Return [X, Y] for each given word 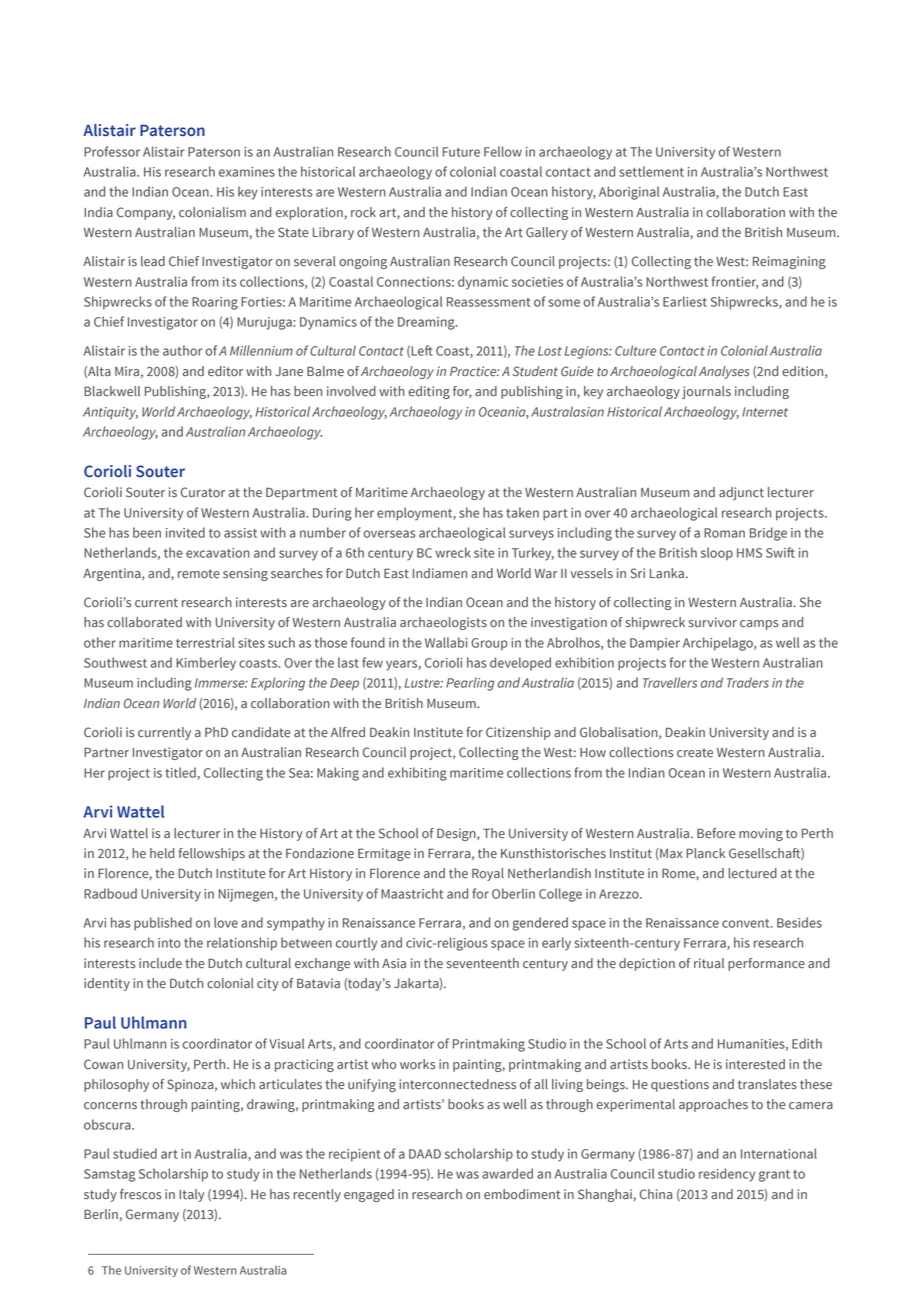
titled [181, 773]
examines [247, 172]
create [695, 753]
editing [429, 392]
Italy [191, 1195]
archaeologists [443, 623]
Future [461, 152]
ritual [709, 963]
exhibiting [417, 774]
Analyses [724, 372]
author [182, 350]
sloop [717, 553]
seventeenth [483, 963]
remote [199, 574]
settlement [651, 171]
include [160, 963]
